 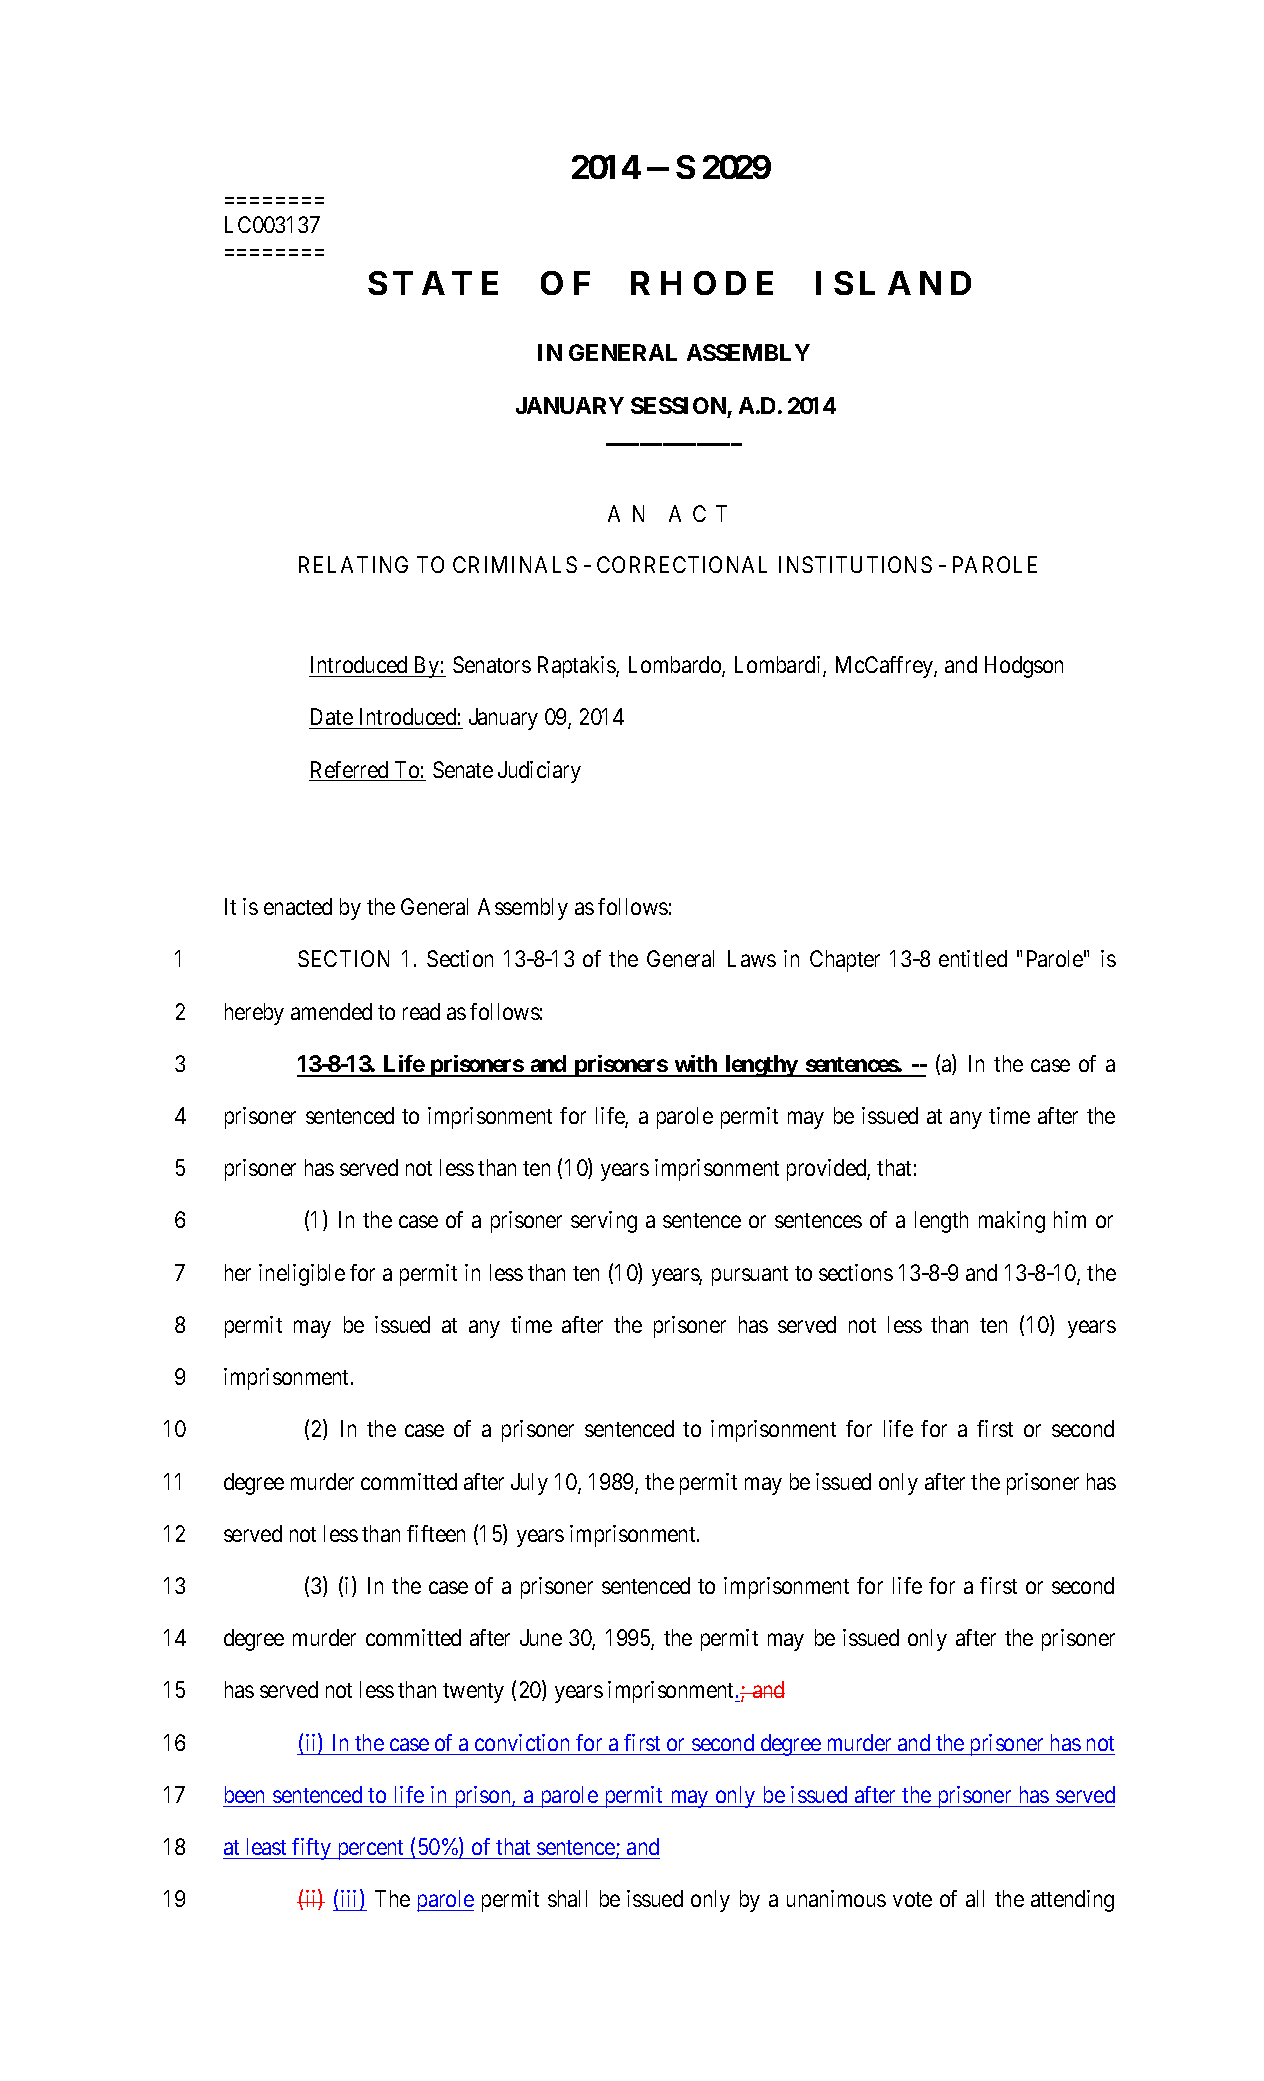 I want to click on percent, so click(x=371, y=1850).
